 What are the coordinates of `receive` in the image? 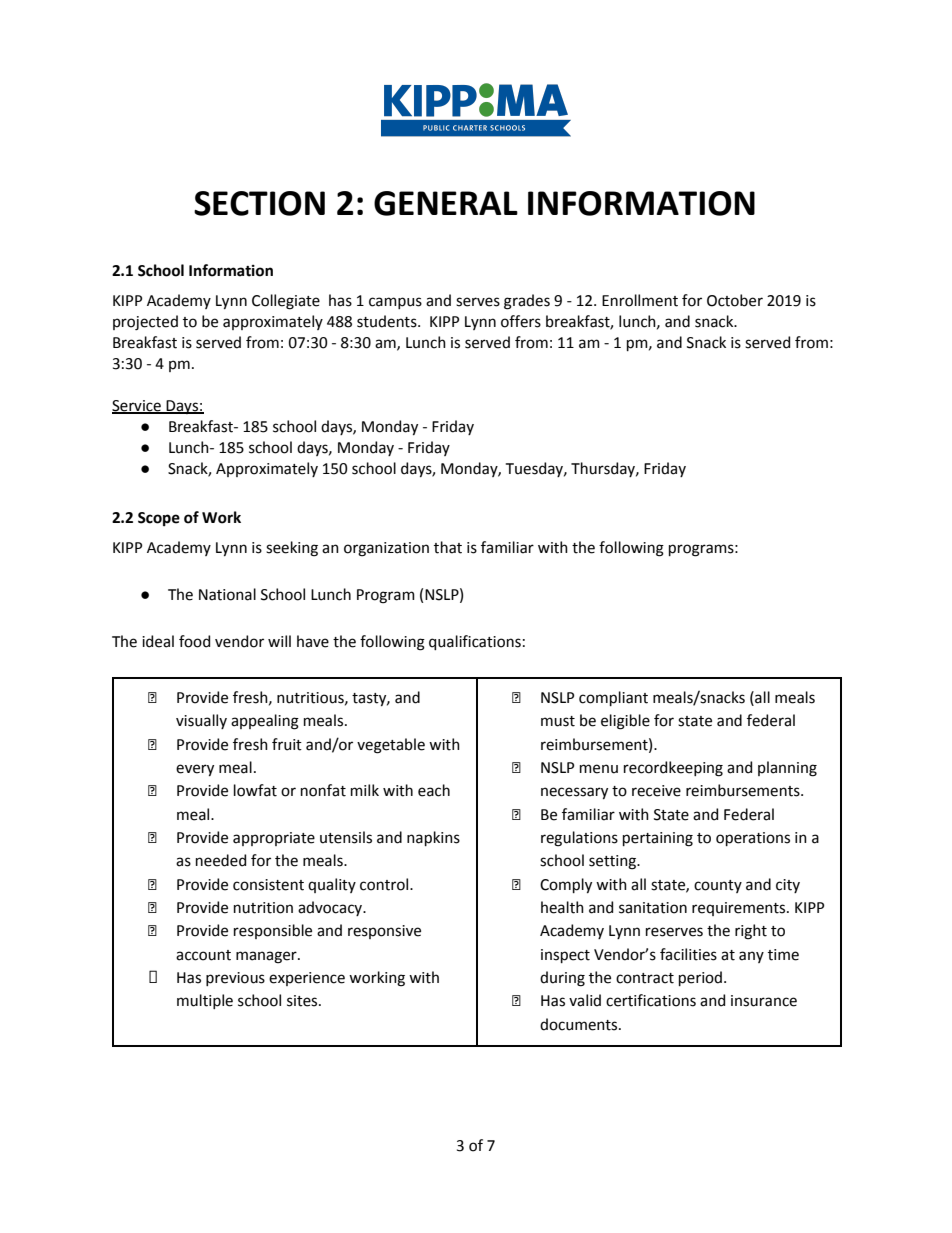 It's located at (656, 791).
